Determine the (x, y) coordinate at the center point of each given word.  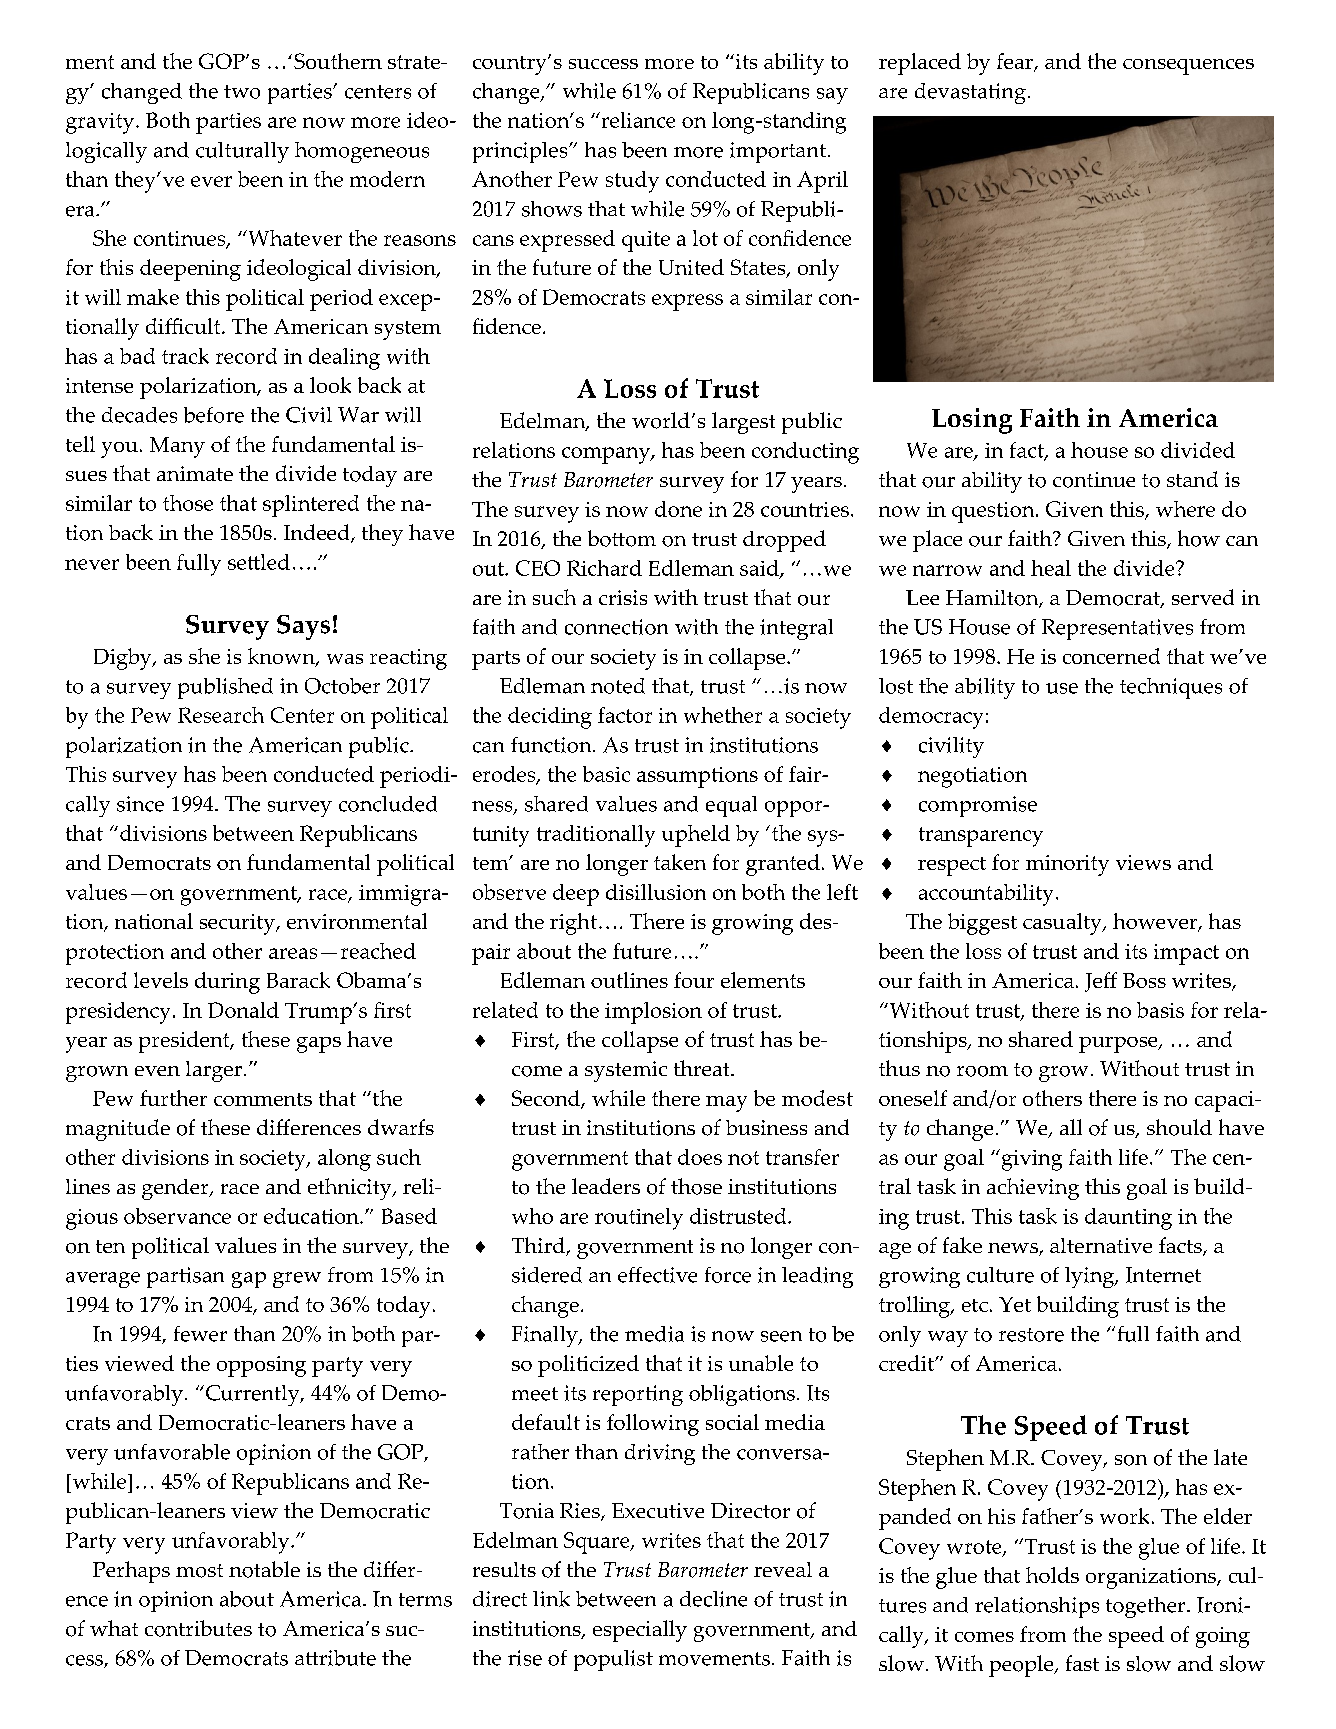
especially (640, 1631)
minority (1067, 865)
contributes (198, 1628)
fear (1016, 62)
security (238, 924)
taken (680, 862)
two (242, 92)
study (632, 182)
